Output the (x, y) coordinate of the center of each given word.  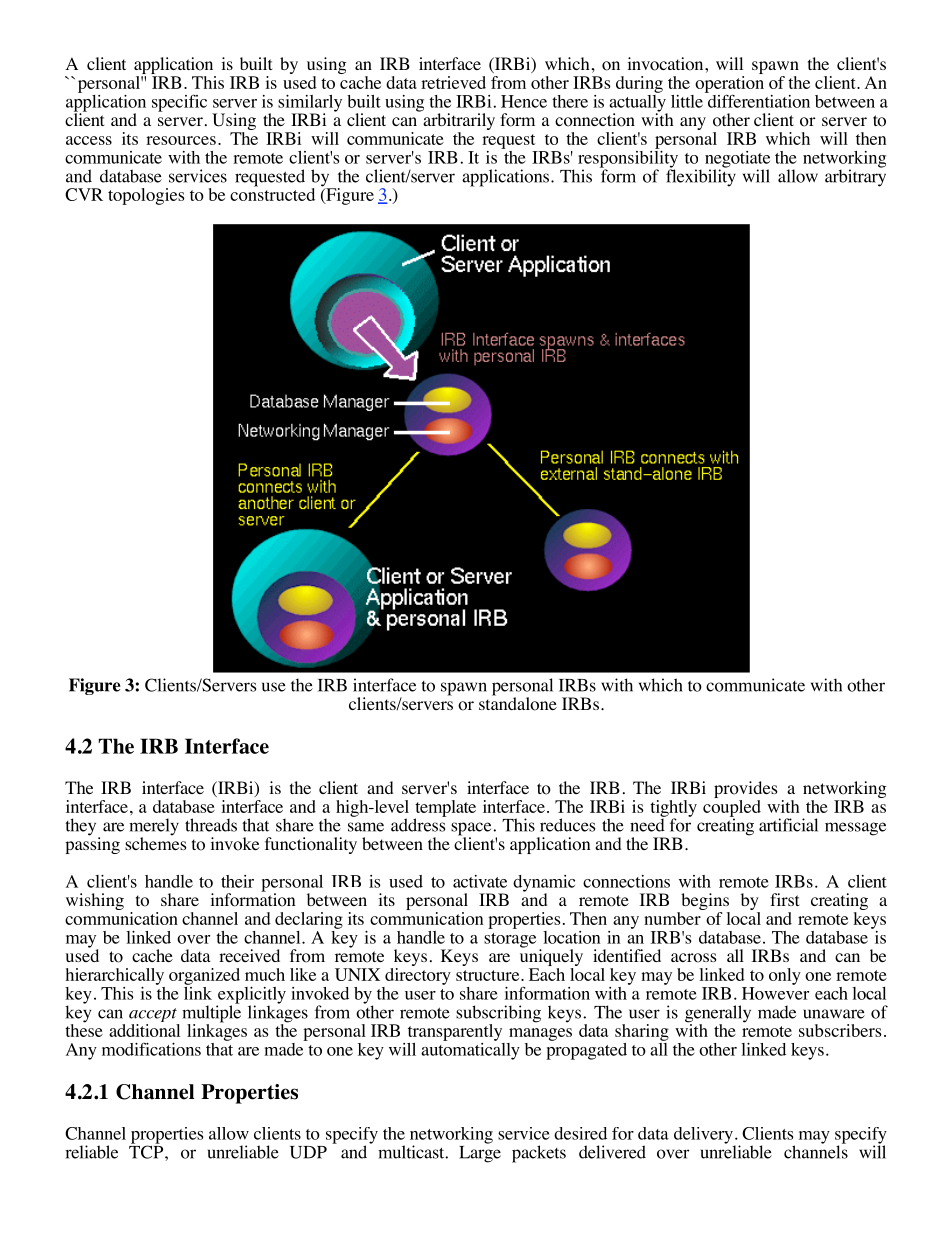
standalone (518, 703)
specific (179, 103)
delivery (704, 1136)
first (784, 899)
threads (211, 825)
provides (746, 791)
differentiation (757, 100)
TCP (147, 1151)
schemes (156, 842)
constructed (272, 193)
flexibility (701, 177)
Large (480, 1153)
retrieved (453, 82)
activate (480, 881)
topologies (146, 196)
